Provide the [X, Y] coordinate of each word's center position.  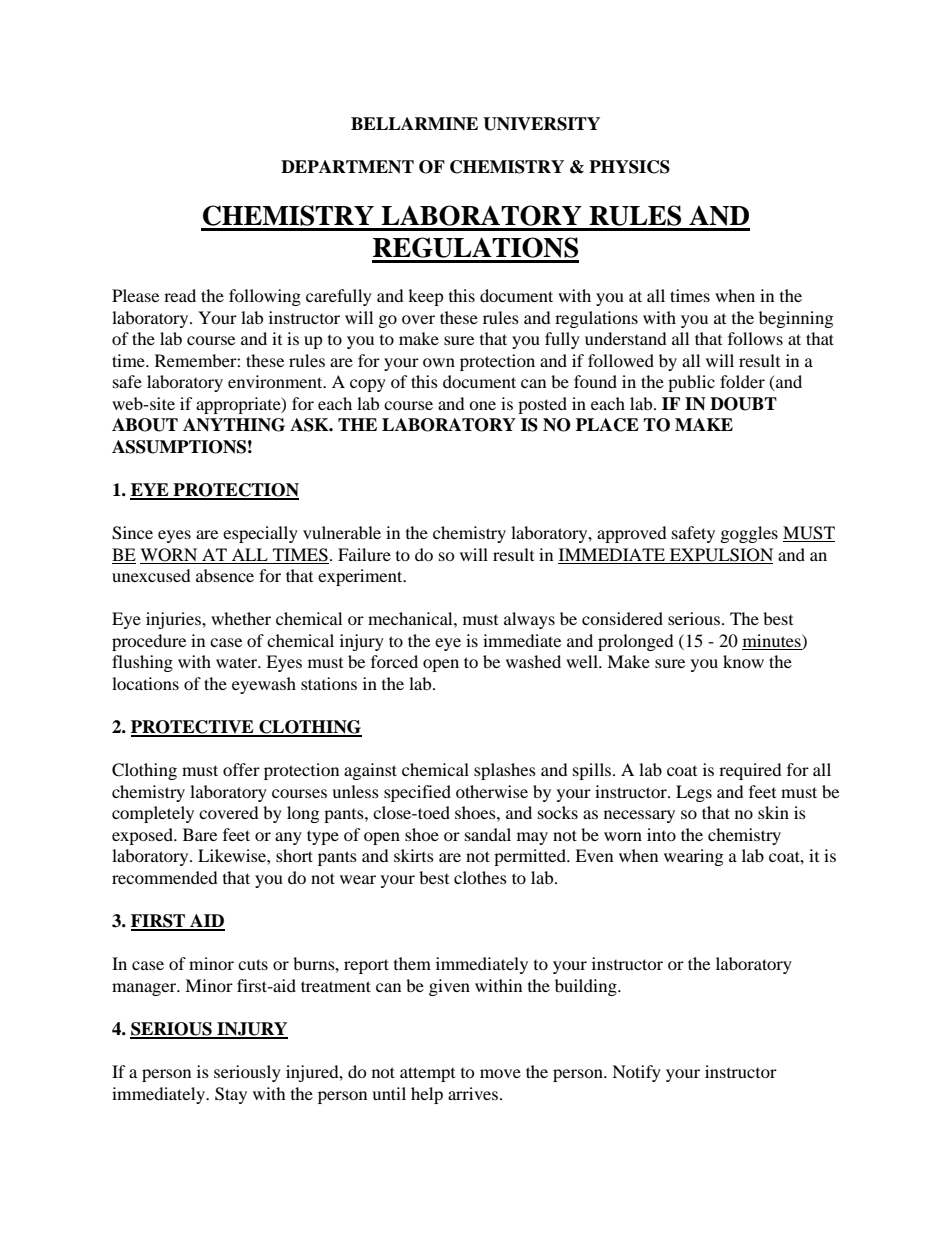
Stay [231, 1095]
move [500, 1073]
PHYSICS [629, 167]
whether [241, 618]
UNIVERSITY [541, 124]
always [529, 620]
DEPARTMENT [347, 167]
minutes [773, 640]
